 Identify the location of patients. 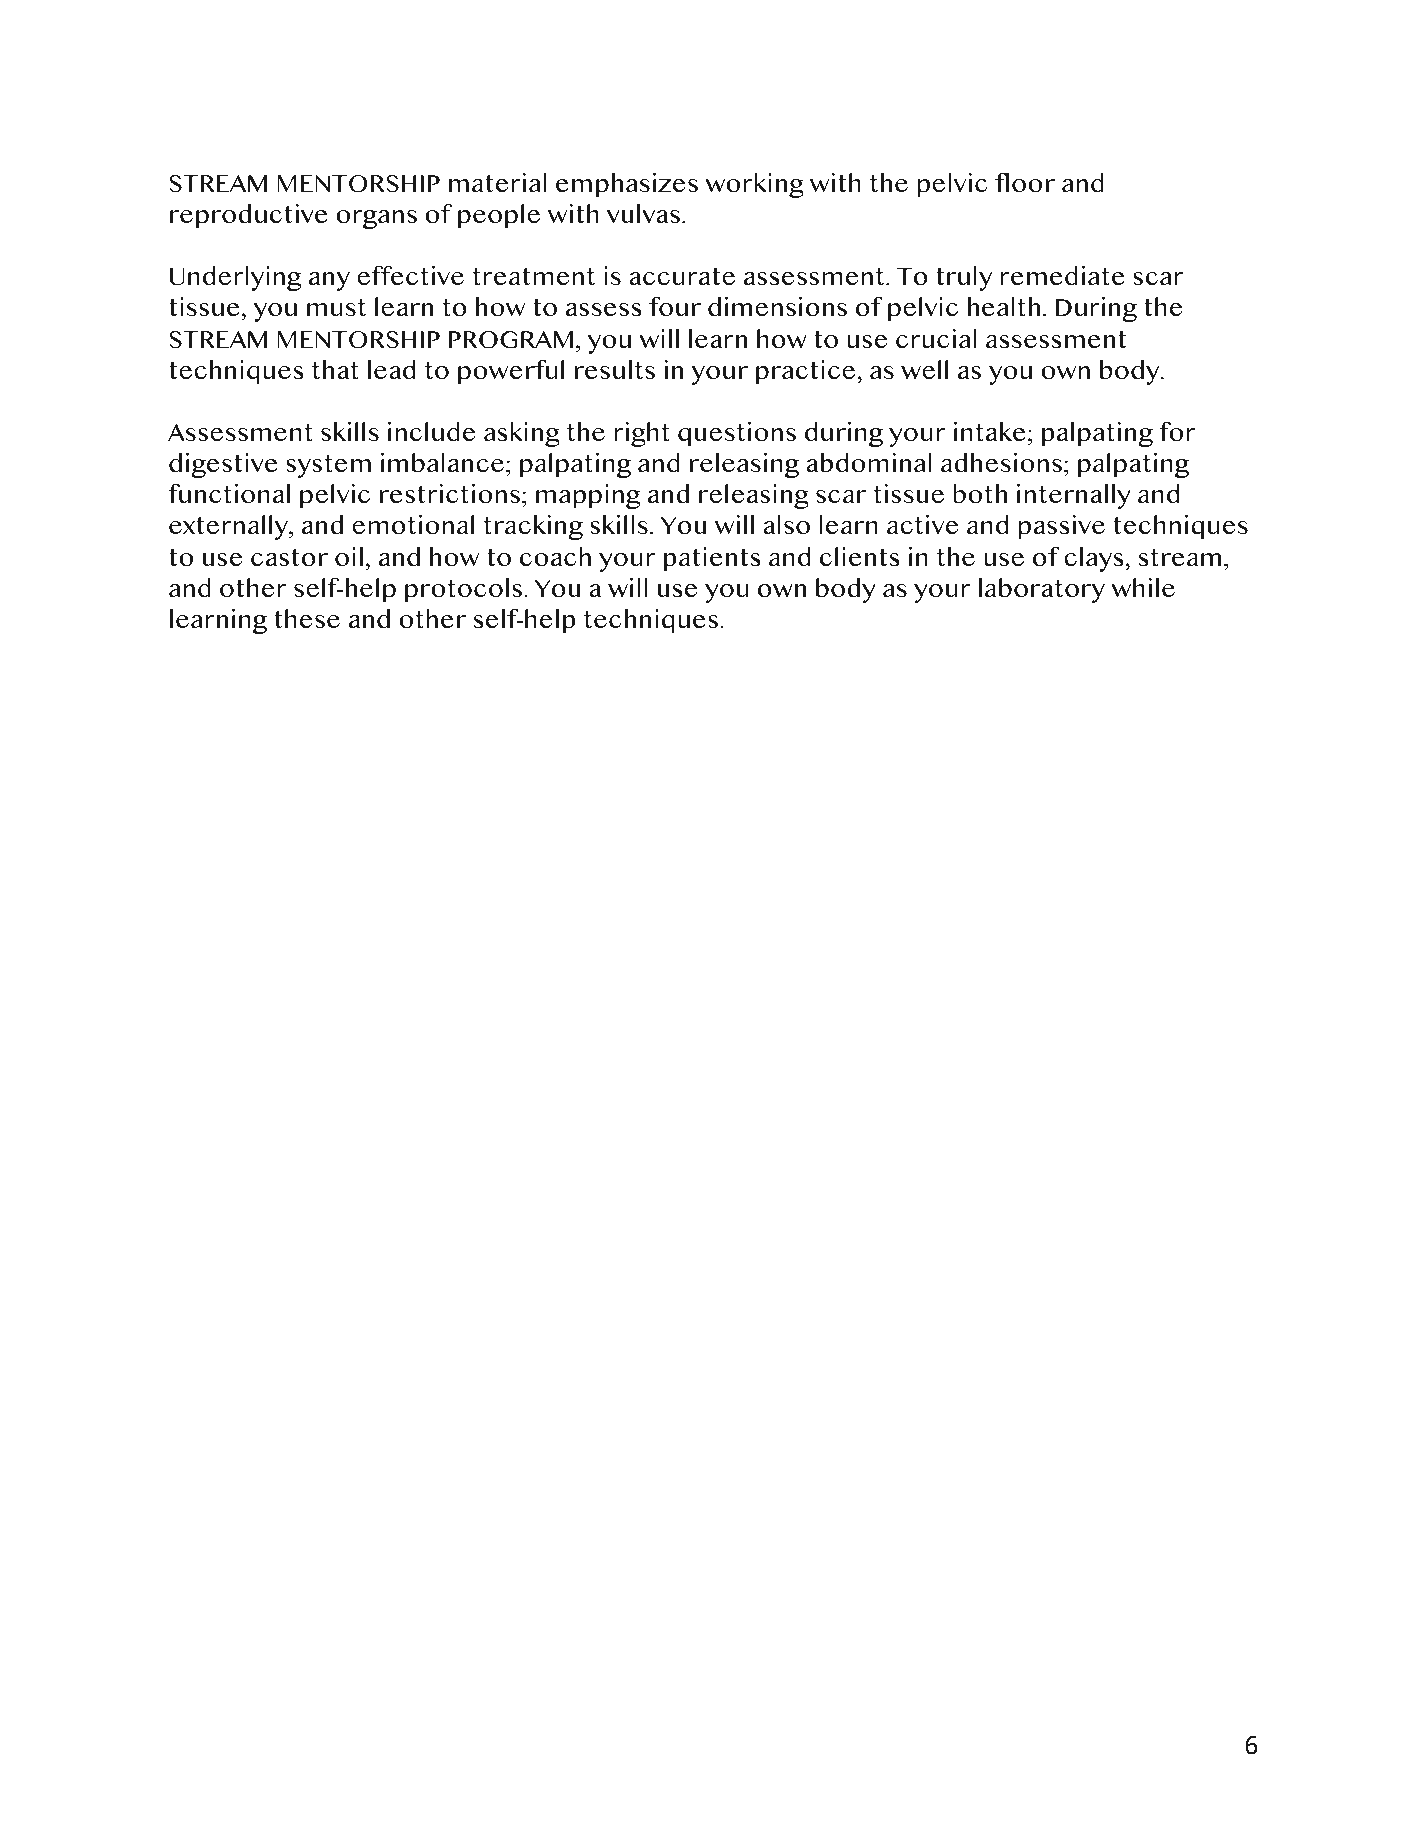
(712, 559).
